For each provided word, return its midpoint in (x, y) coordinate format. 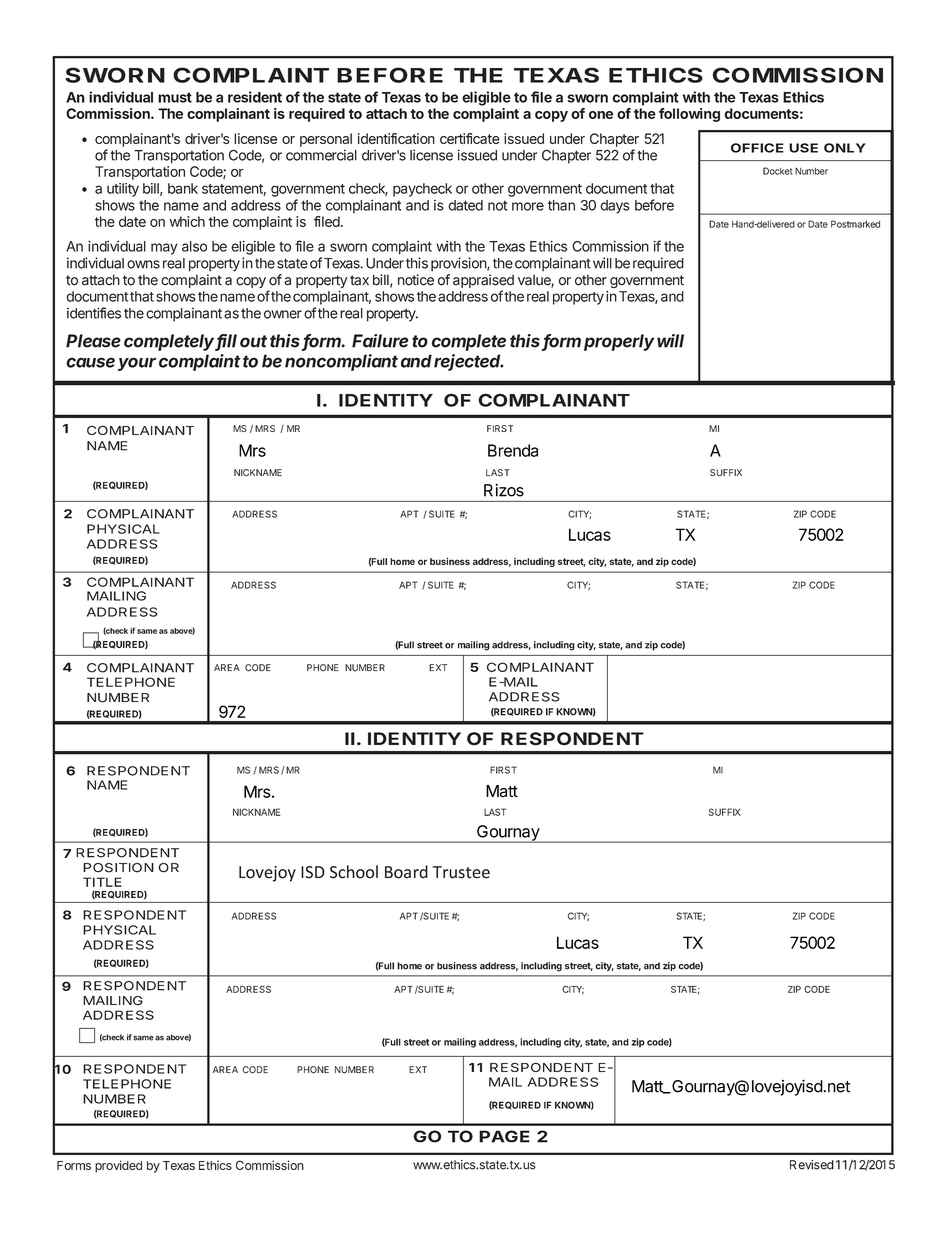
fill (226, 342)
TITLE (102, 882)
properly (619, 342)
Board (406, 872)
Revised (812, 1165)
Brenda (513, 450)
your (137, 364)
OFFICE (757, 148)
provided (118, 1166)
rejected (468, 362)
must (175, 97)
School (354, 872)
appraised (483, 281)
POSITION (118, 868)
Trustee (461, 872)
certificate (470, 138)
